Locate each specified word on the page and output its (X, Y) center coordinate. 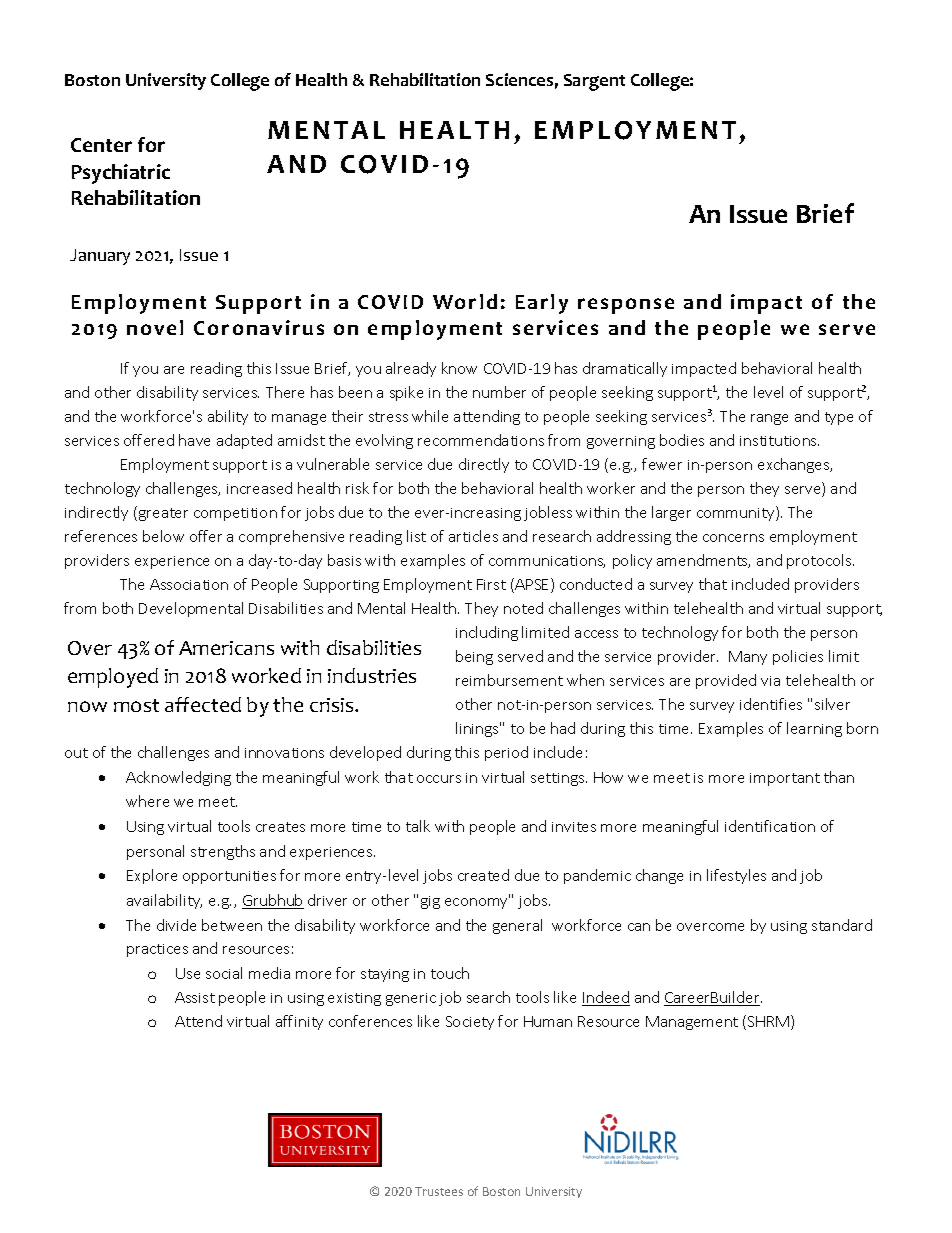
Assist (195, 997)
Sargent (594, 82)
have (194, 440)
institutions (779, 441)
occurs (439, 779)
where (147, 801)
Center (101, 145)
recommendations (481, 440)
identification (770, 826)
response (626, 306)
